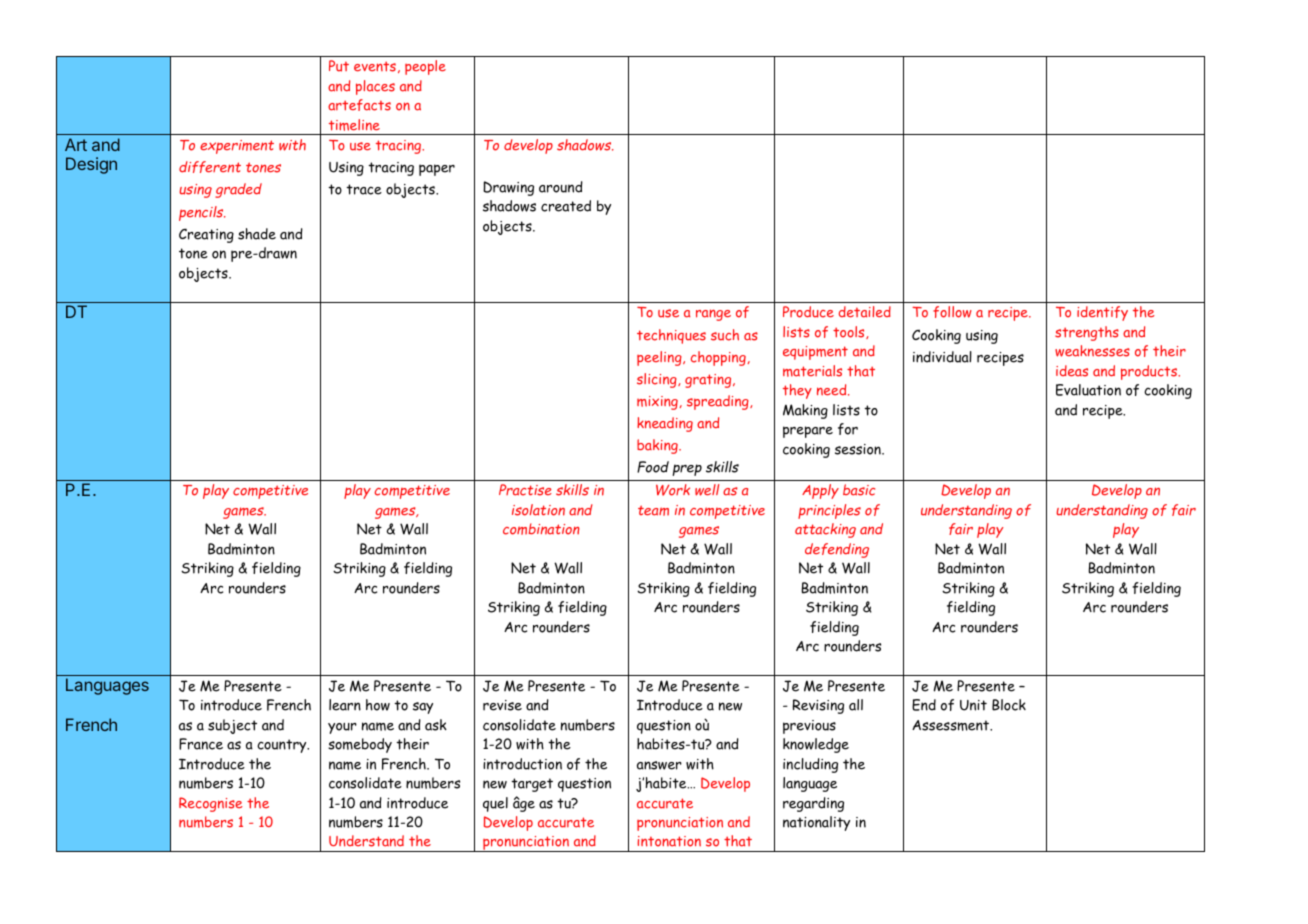 The width and height of the page is (1308, 924). What do you see at coordinates (232, 726) in the page?
I see `subject` at bounding box center [232, 726].
